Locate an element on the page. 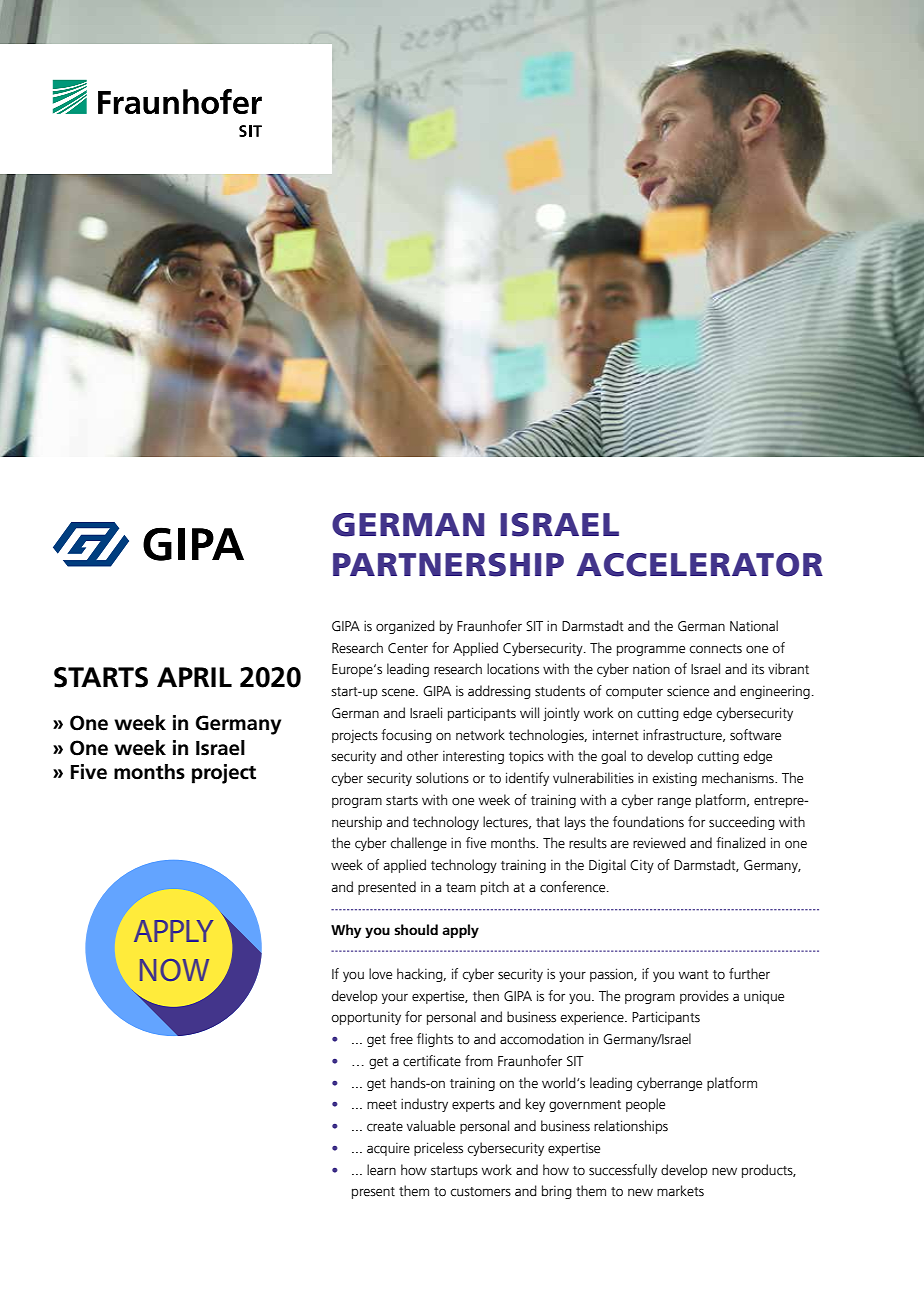  that is located at coordinates (548, 822).
